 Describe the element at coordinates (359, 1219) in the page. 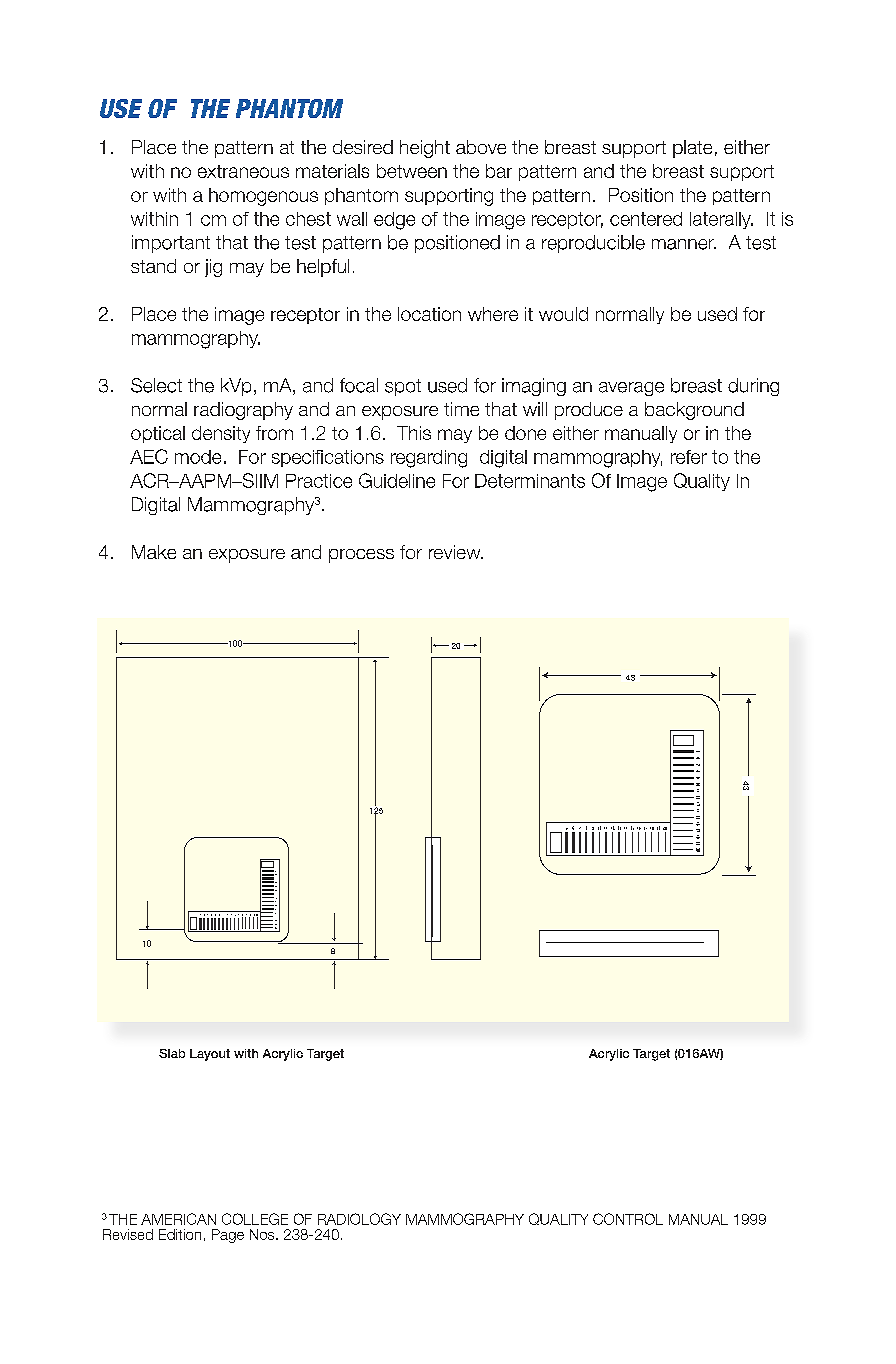

I see `RADIOLOGY` at that location.
